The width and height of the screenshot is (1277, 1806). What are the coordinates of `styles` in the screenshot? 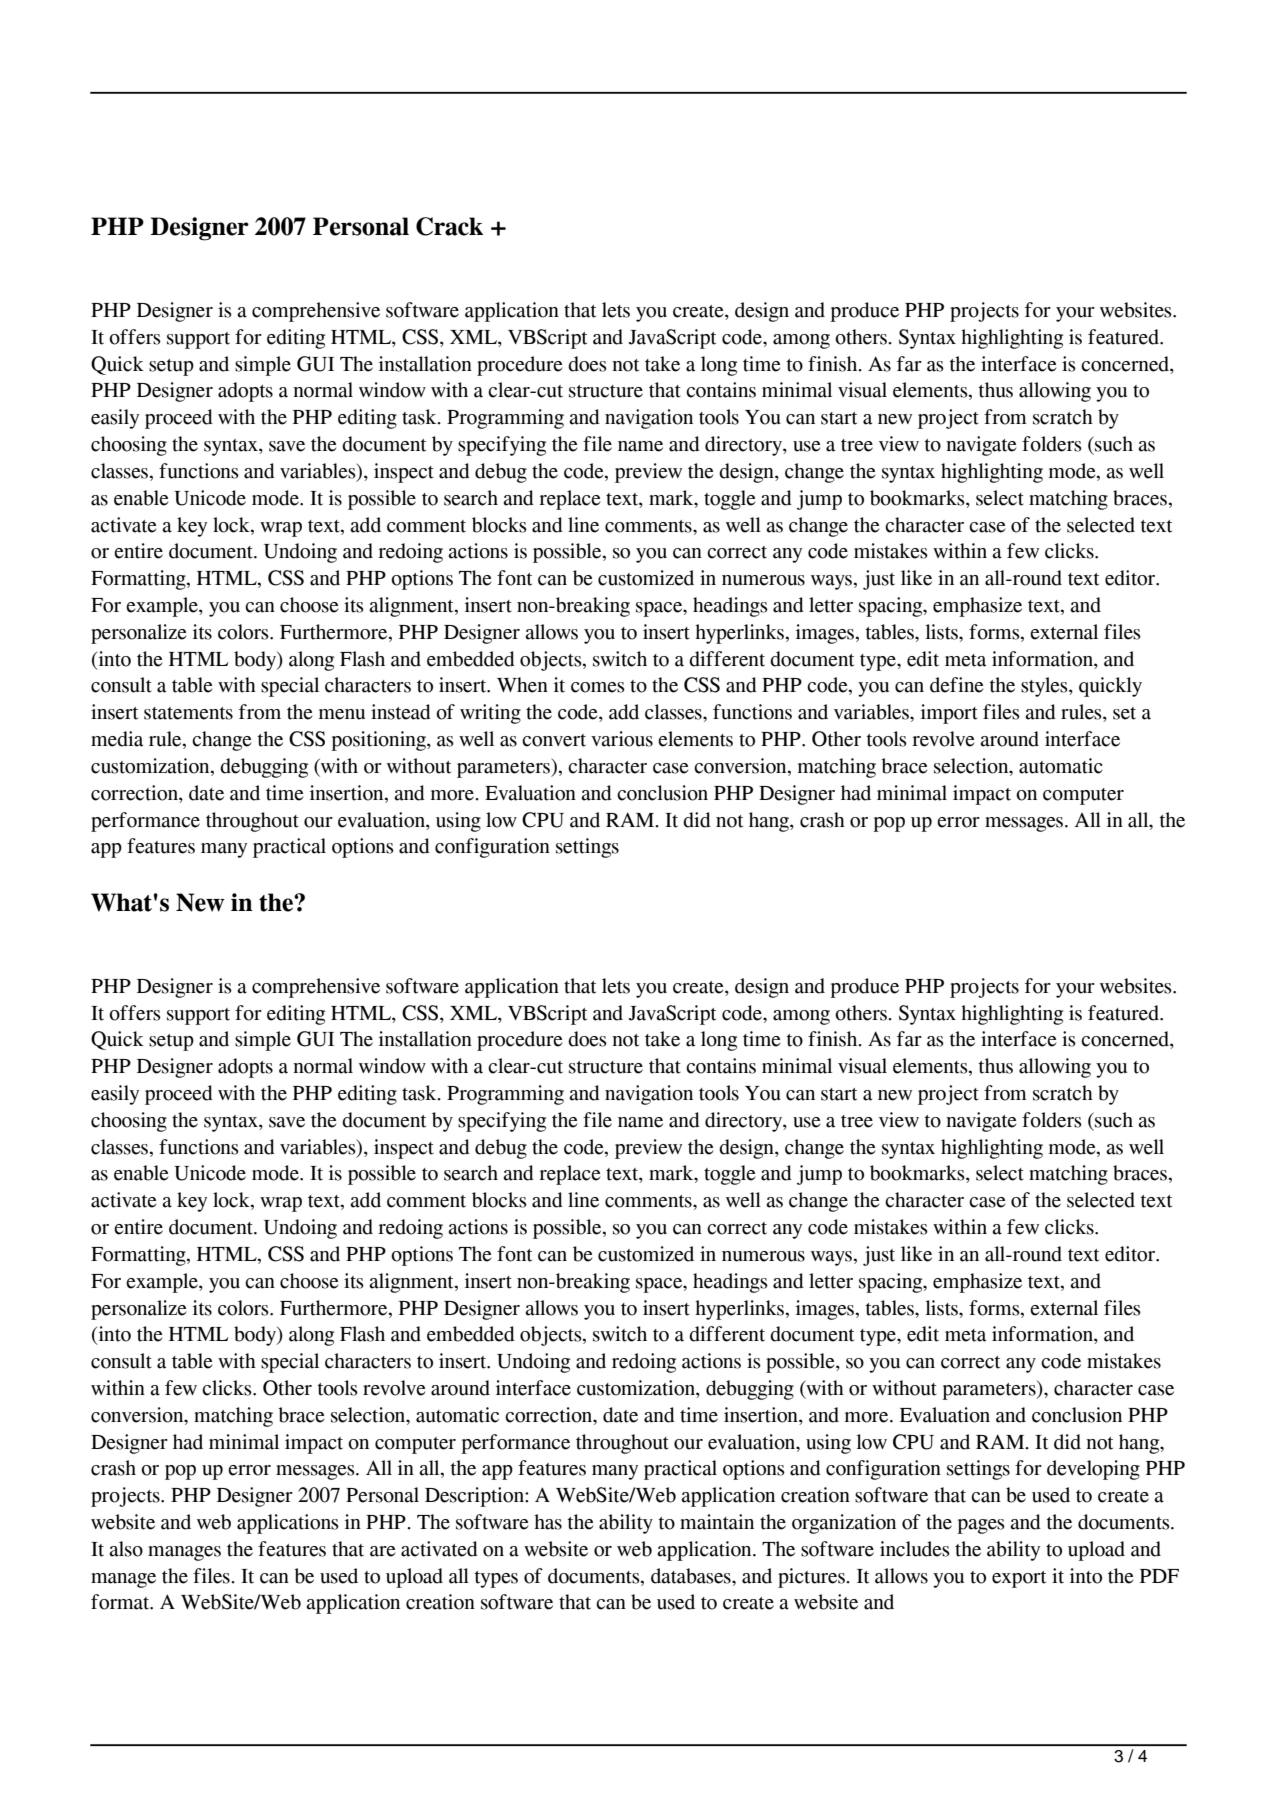 It's located at (1045, 687).
